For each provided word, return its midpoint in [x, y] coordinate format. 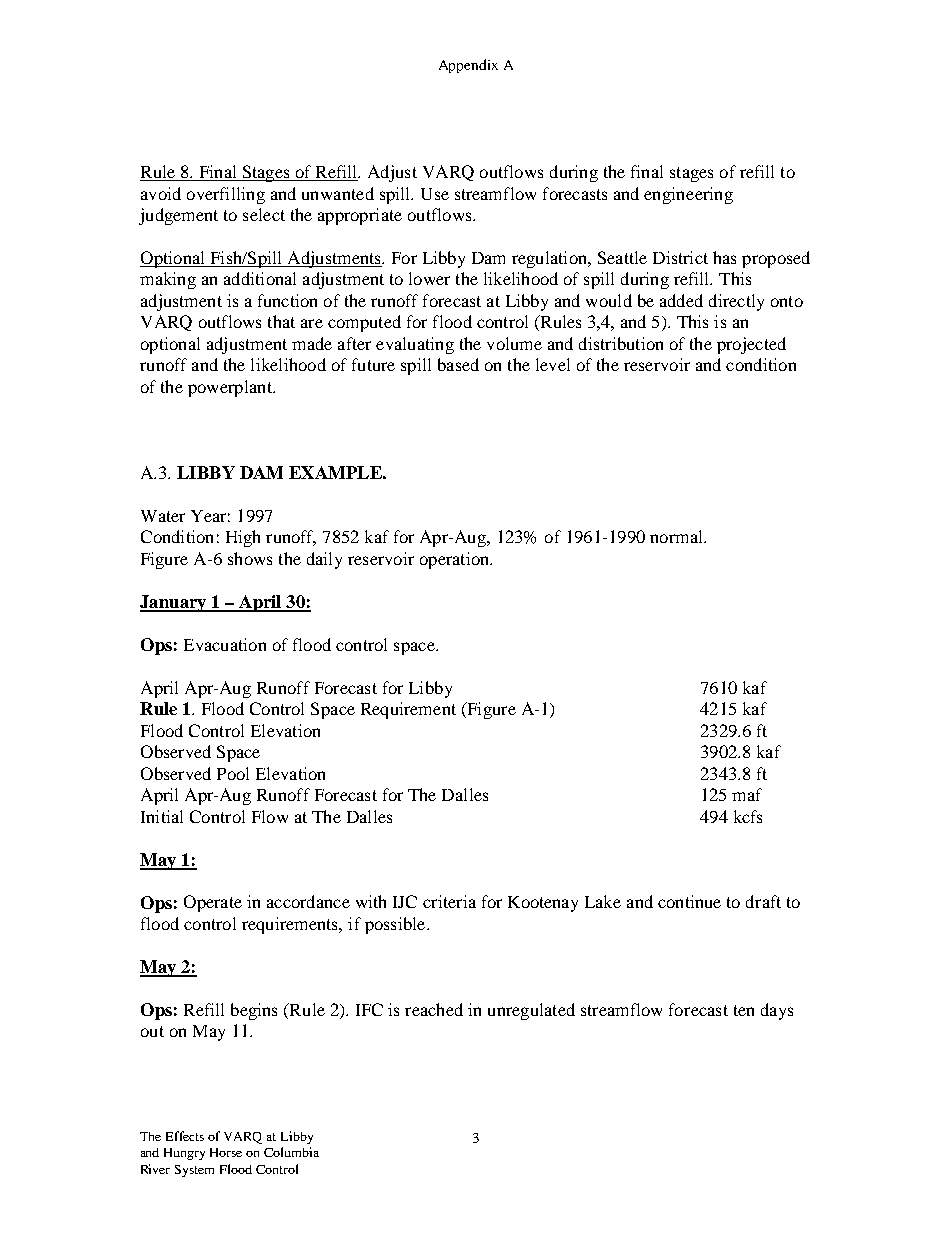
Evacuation [225, 644]
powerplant [231, 388]
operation [456, 560]
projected [751, 345]
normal [677, 536]
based [458, 364]
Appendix [468, 66]
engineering [688, 195]
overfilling [226, 195]
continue [689, 901]
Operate [213, 903]
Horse [226, 1152]
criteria [449, 901]
